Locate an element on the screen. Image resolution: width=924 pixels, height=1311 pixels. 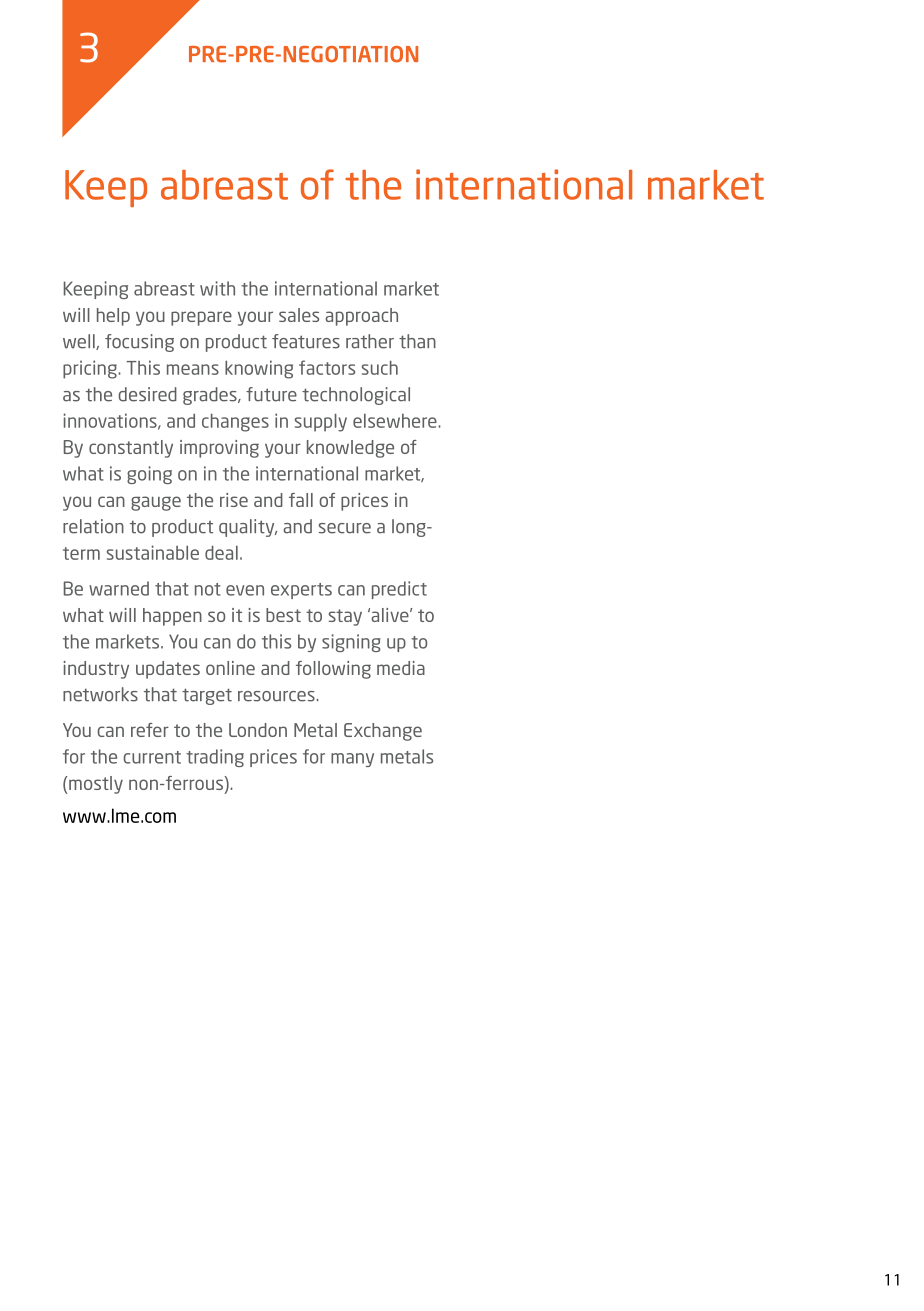
technological is located at coordinates (356, 396).
